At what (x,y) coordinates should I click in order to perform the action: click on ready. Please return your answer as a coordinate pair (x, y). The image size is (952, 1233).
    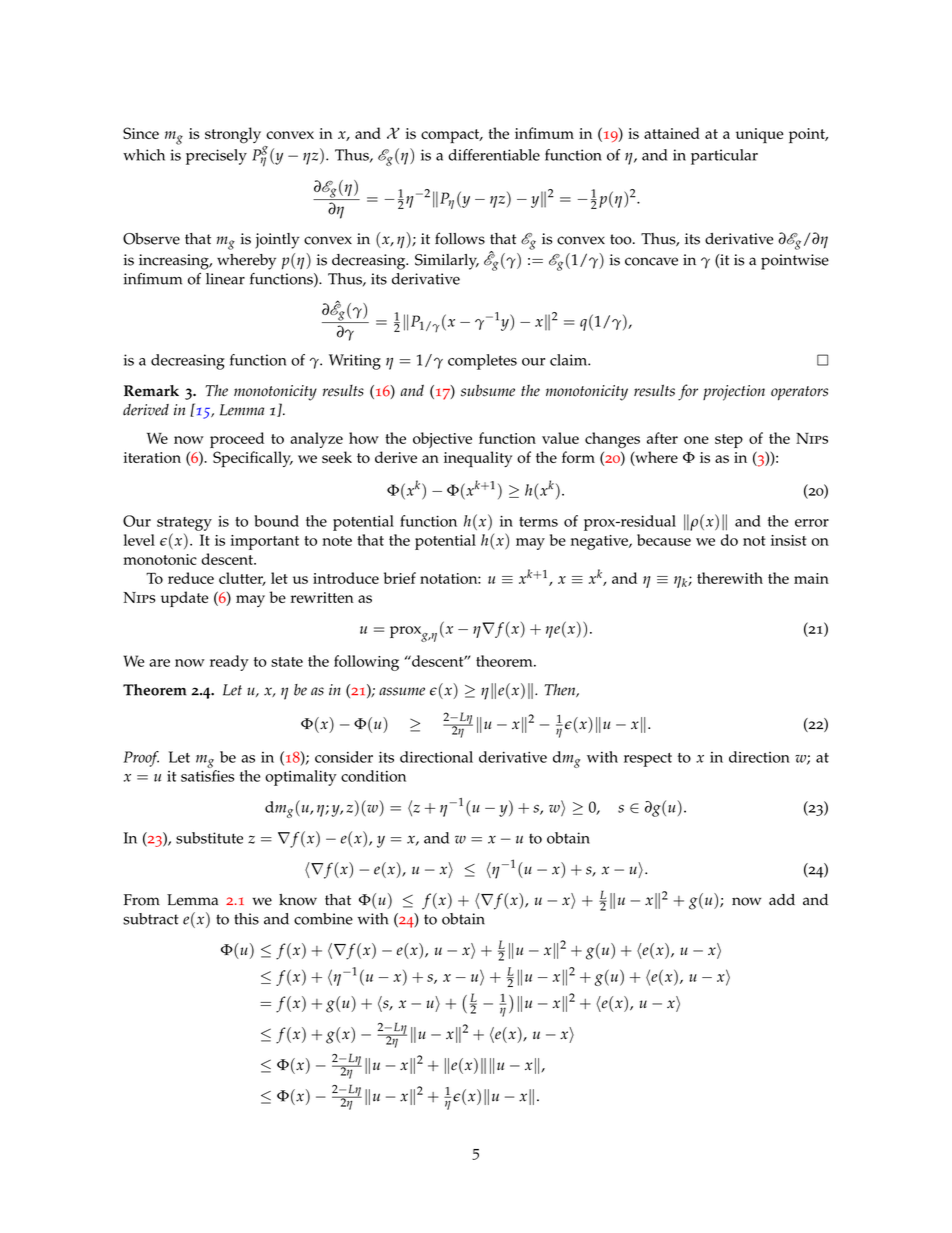
    Looking at the image, I should click on (229, 663).
